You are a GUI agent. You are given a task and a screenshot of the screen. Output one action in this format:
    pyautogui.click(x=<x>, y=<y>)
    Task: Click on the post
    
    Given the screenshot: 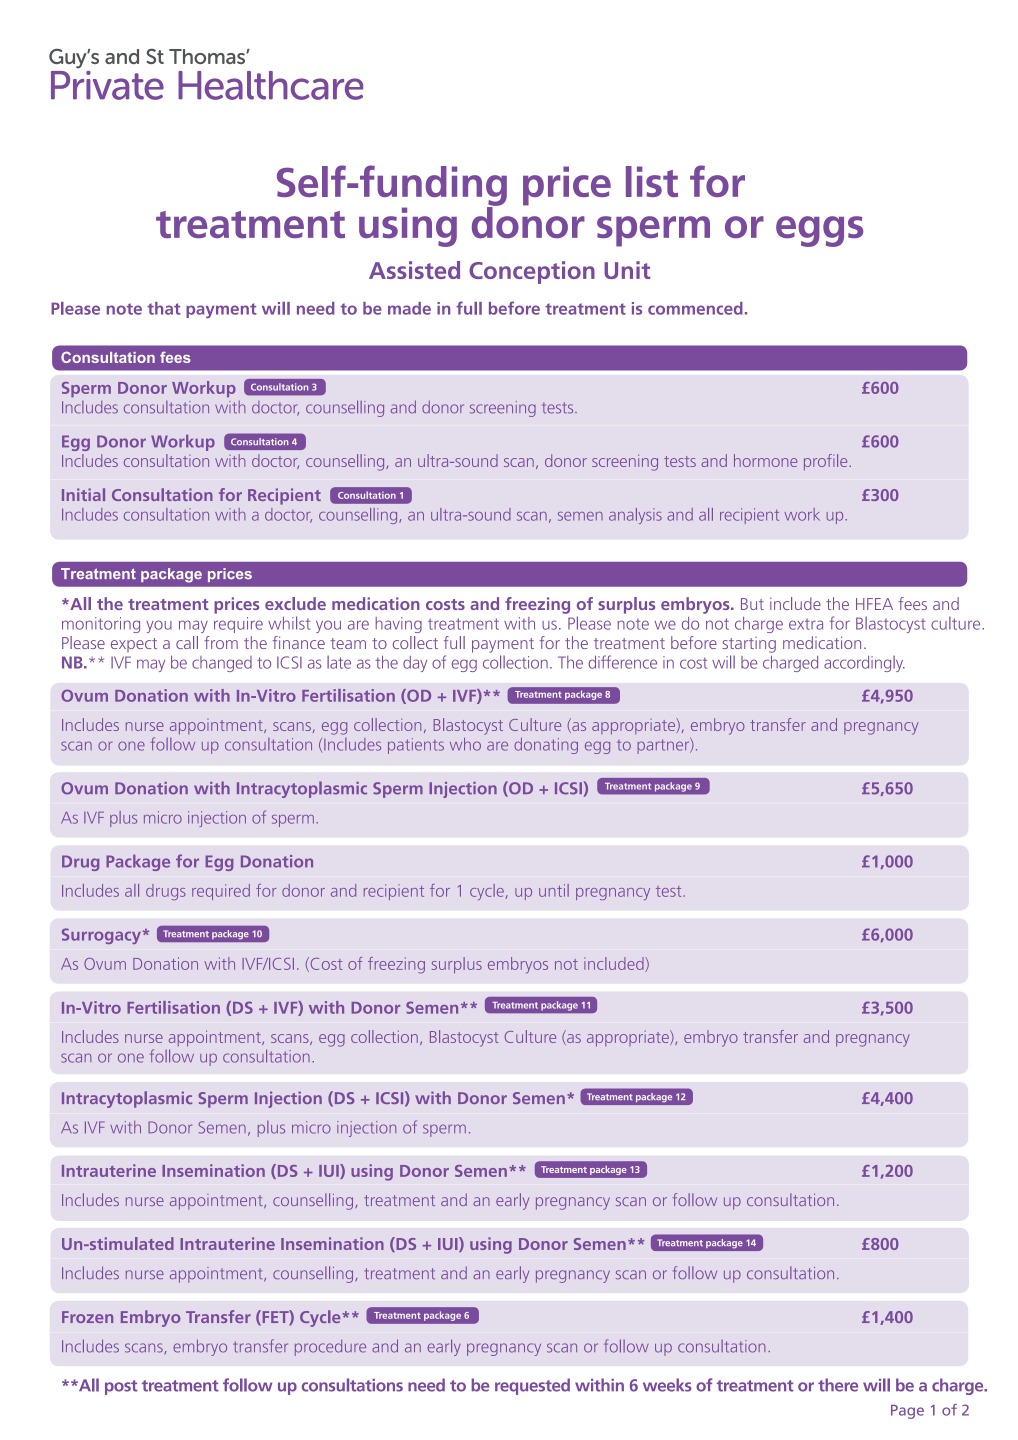 What is the action you would take?
    pyautogui.click(x=121, y=1387)
